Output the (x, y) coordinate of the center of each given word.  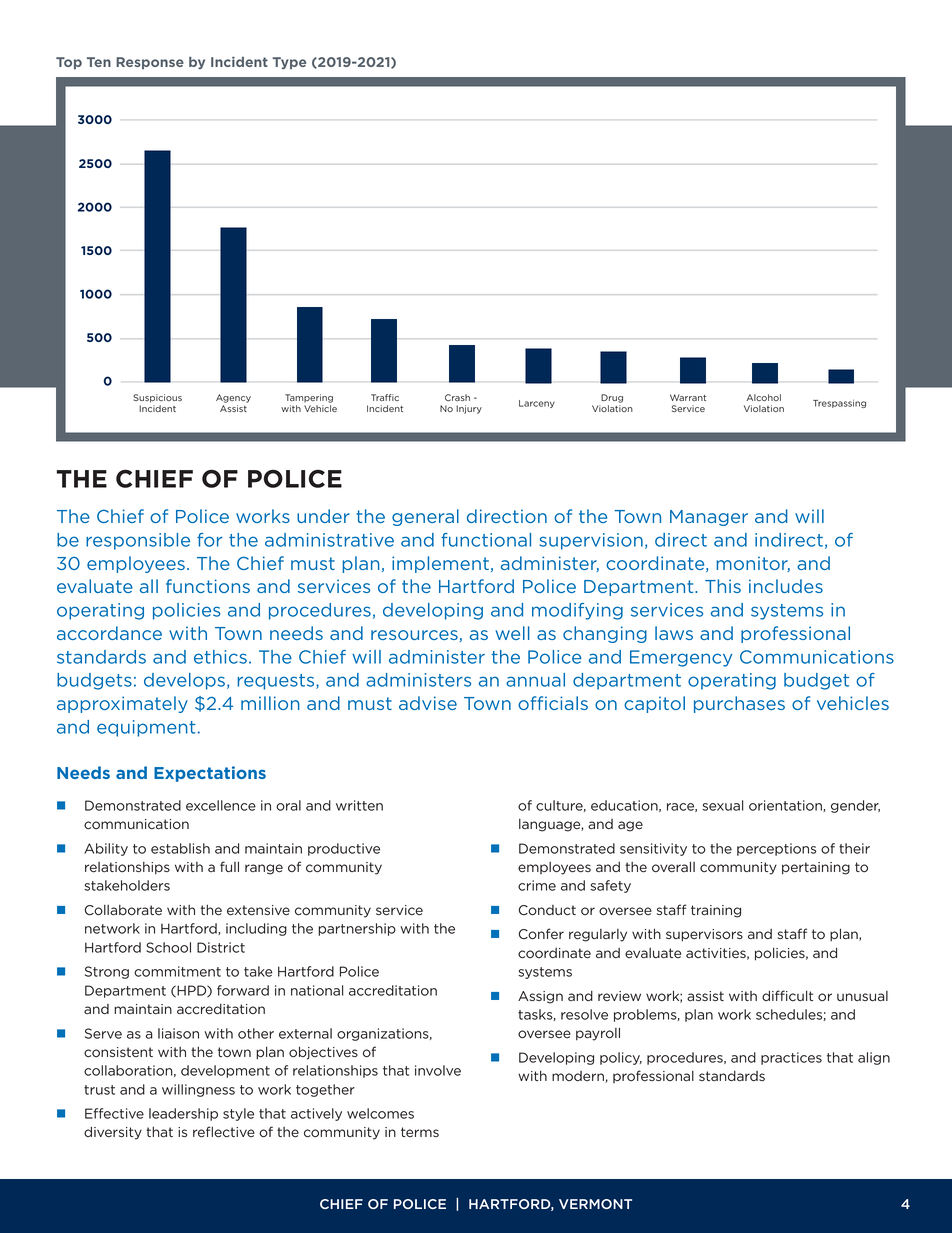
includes (786, 586)
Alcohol (763, 397)
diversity (113, 1133)
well (512, 633)
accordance (109, 633)
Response (150, 63)
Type (289, 63)
